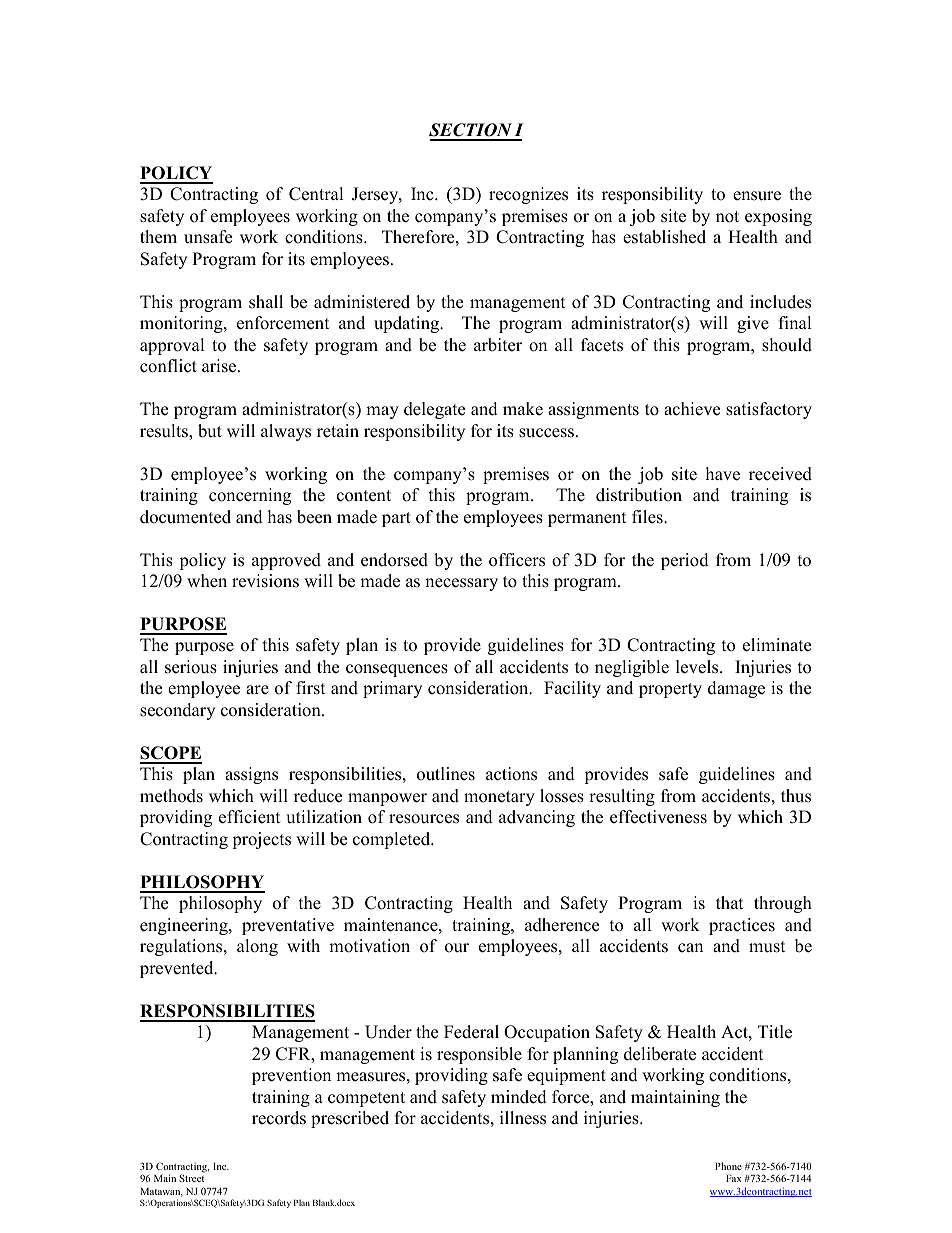  I want to click on that, so click(729, 902).
